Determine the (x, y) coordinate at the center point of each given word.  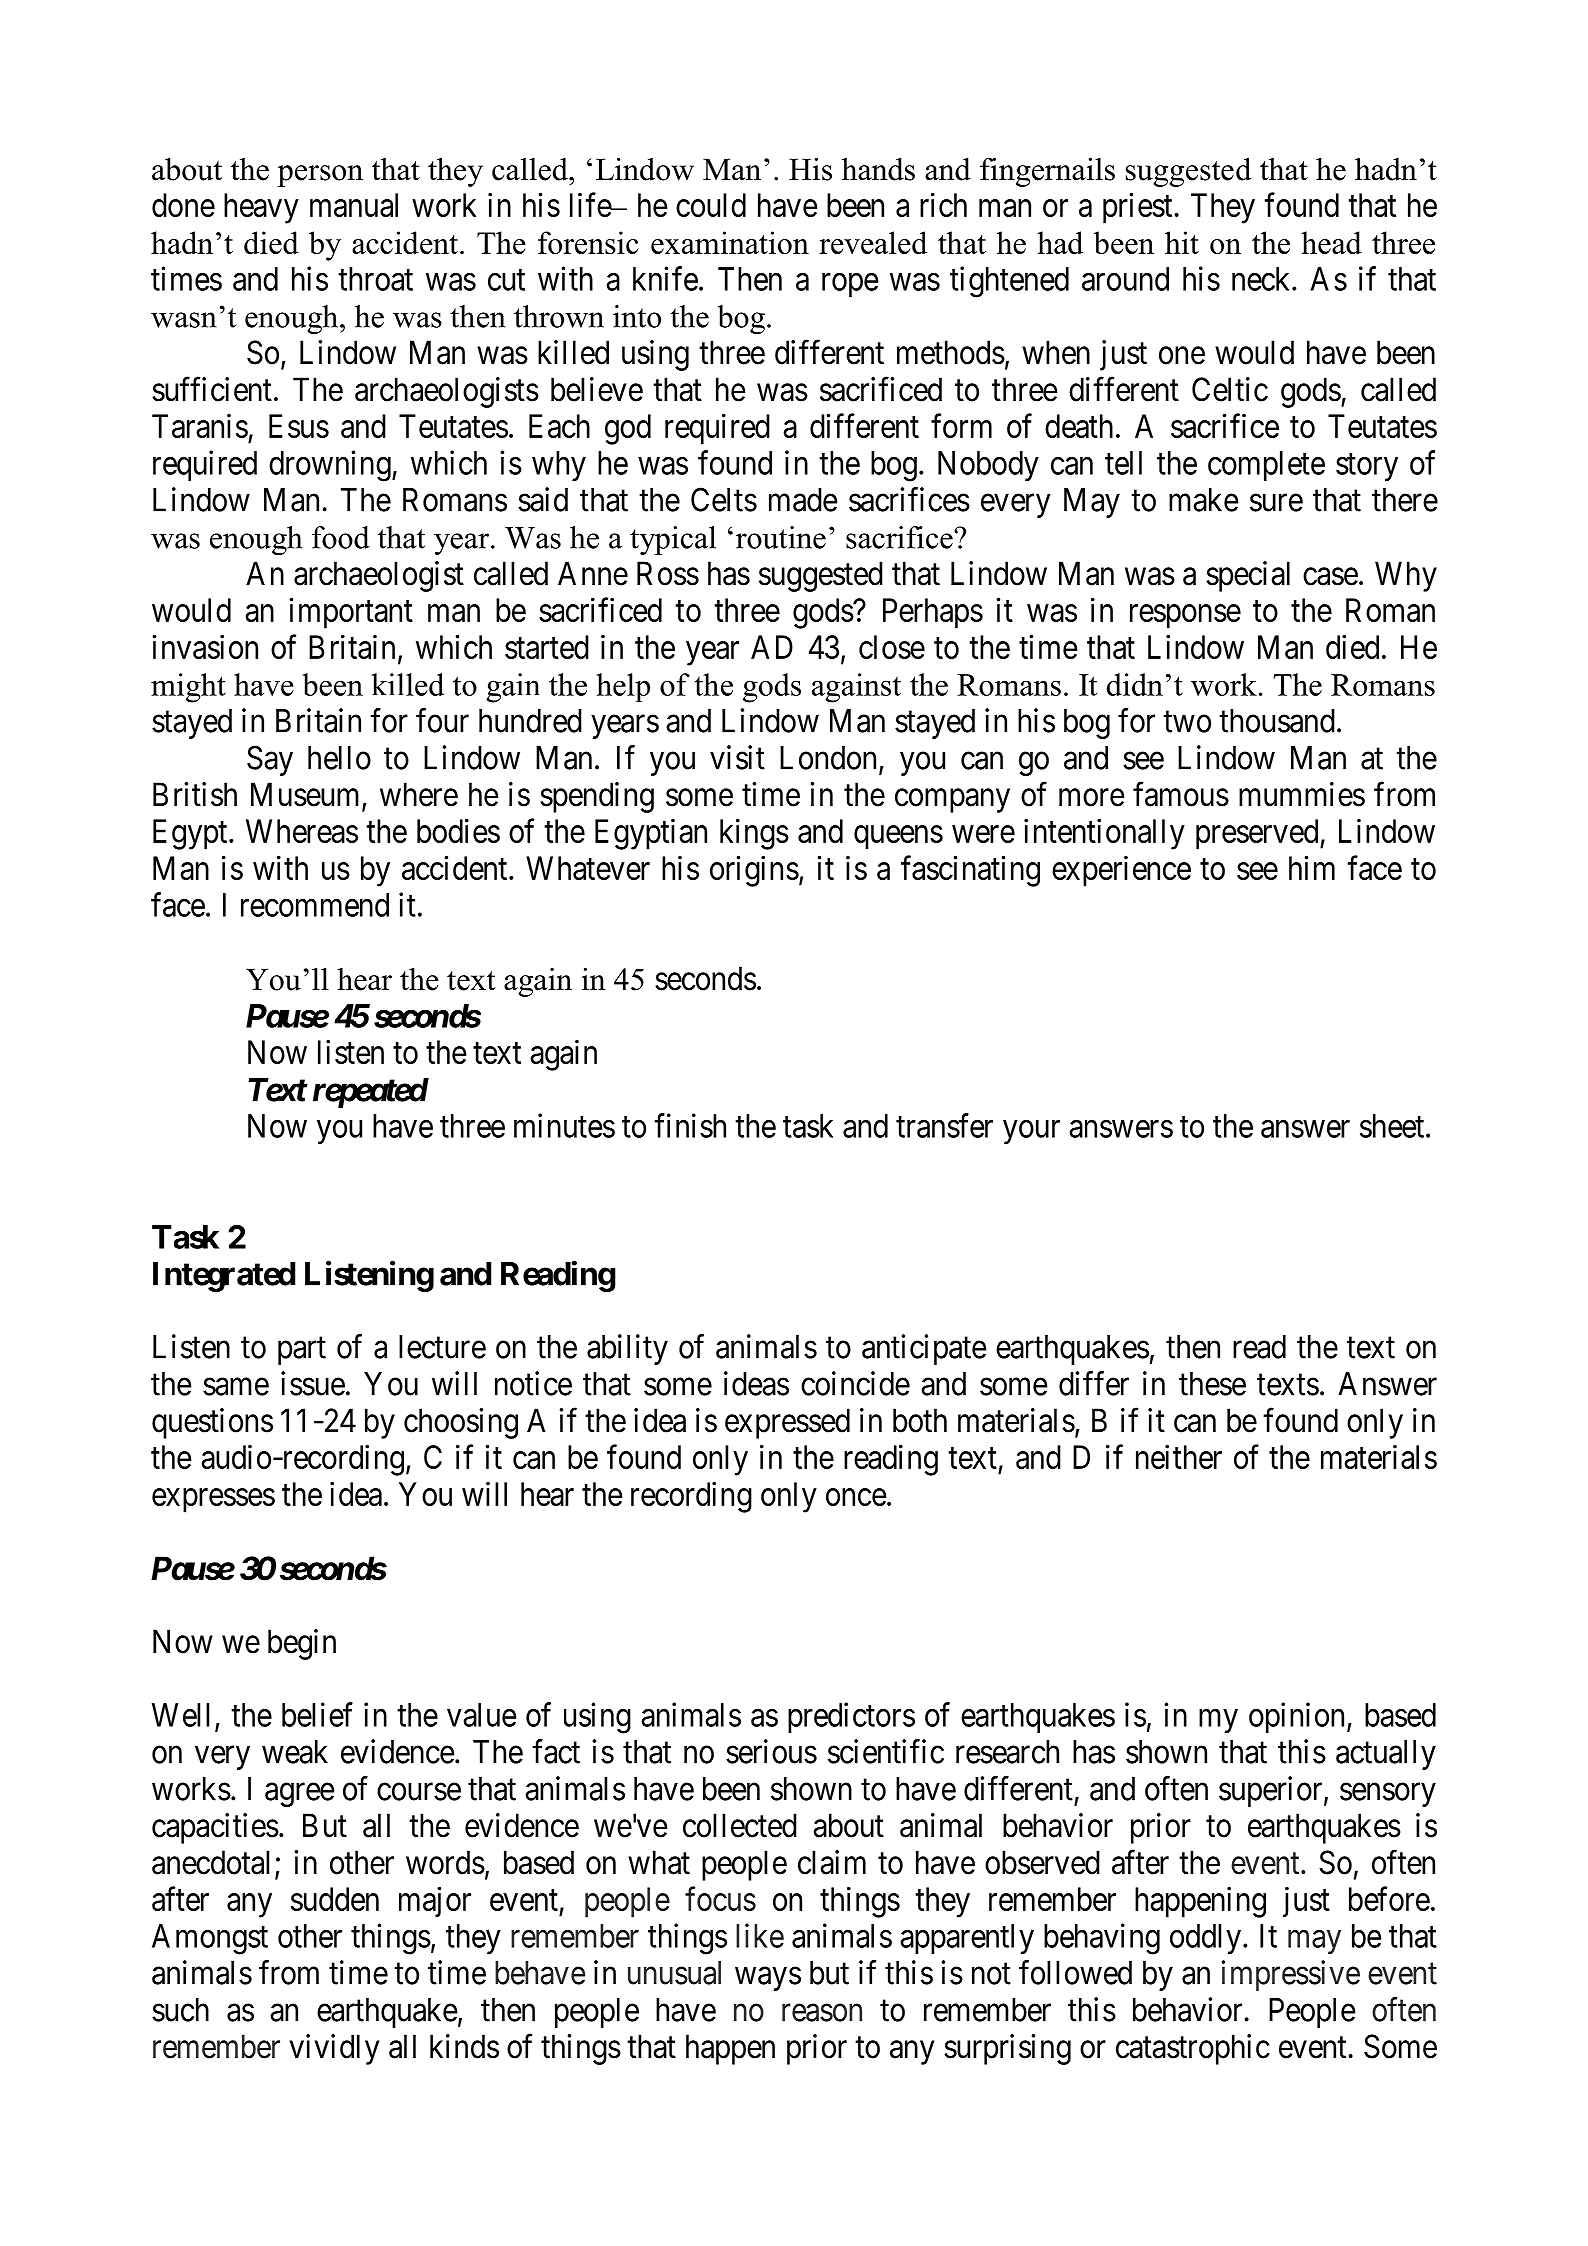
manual (354, 205)
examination (730, 242)
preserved (1258, 834)
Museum (307, 795)
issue (313, 1383)
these (1212, 1384)
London (828, 758)
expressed (787, 1423)
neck (1262, 279)
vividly (334, 2049)
